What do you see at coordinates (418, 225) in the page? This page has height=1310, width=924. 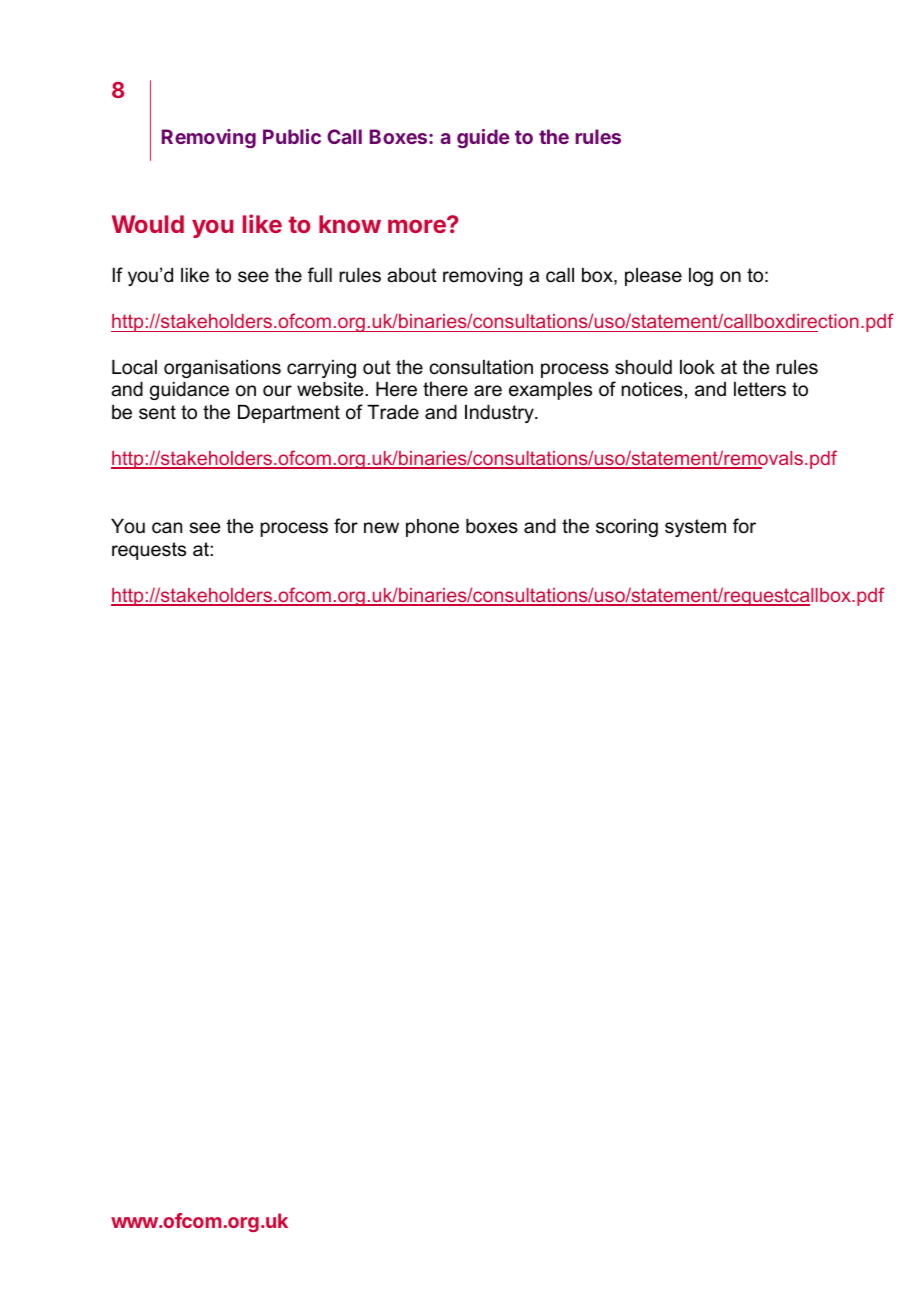 I see `more` at bounding box center [418, 225].
